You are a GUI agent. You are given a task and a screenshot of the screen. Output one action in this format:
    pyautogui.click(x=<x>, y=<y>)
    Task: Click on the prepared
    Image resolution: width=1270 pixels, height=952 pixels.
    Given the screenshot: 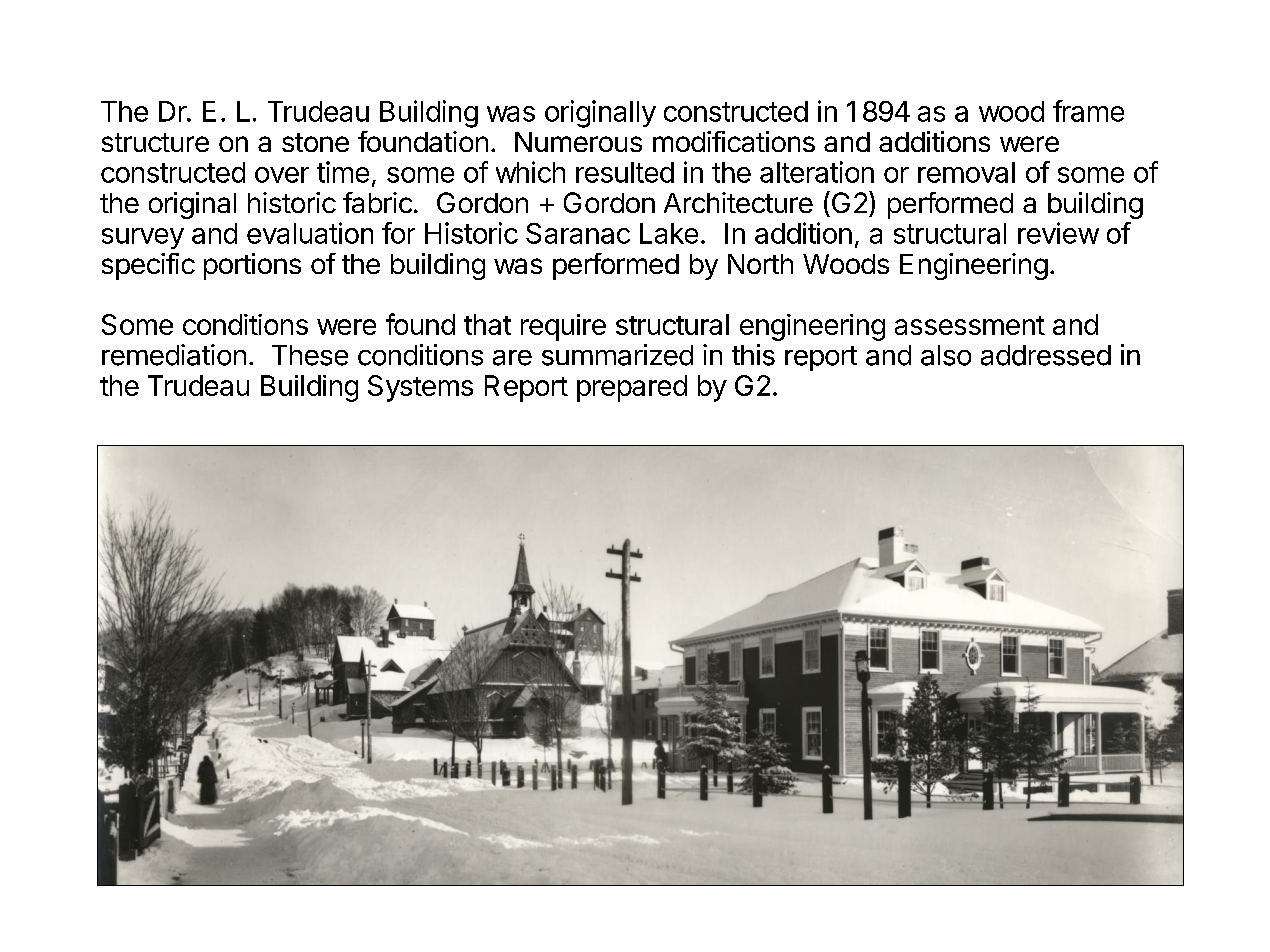 What is the action you would take?
    pyautogui.click(x=632, y=388)
